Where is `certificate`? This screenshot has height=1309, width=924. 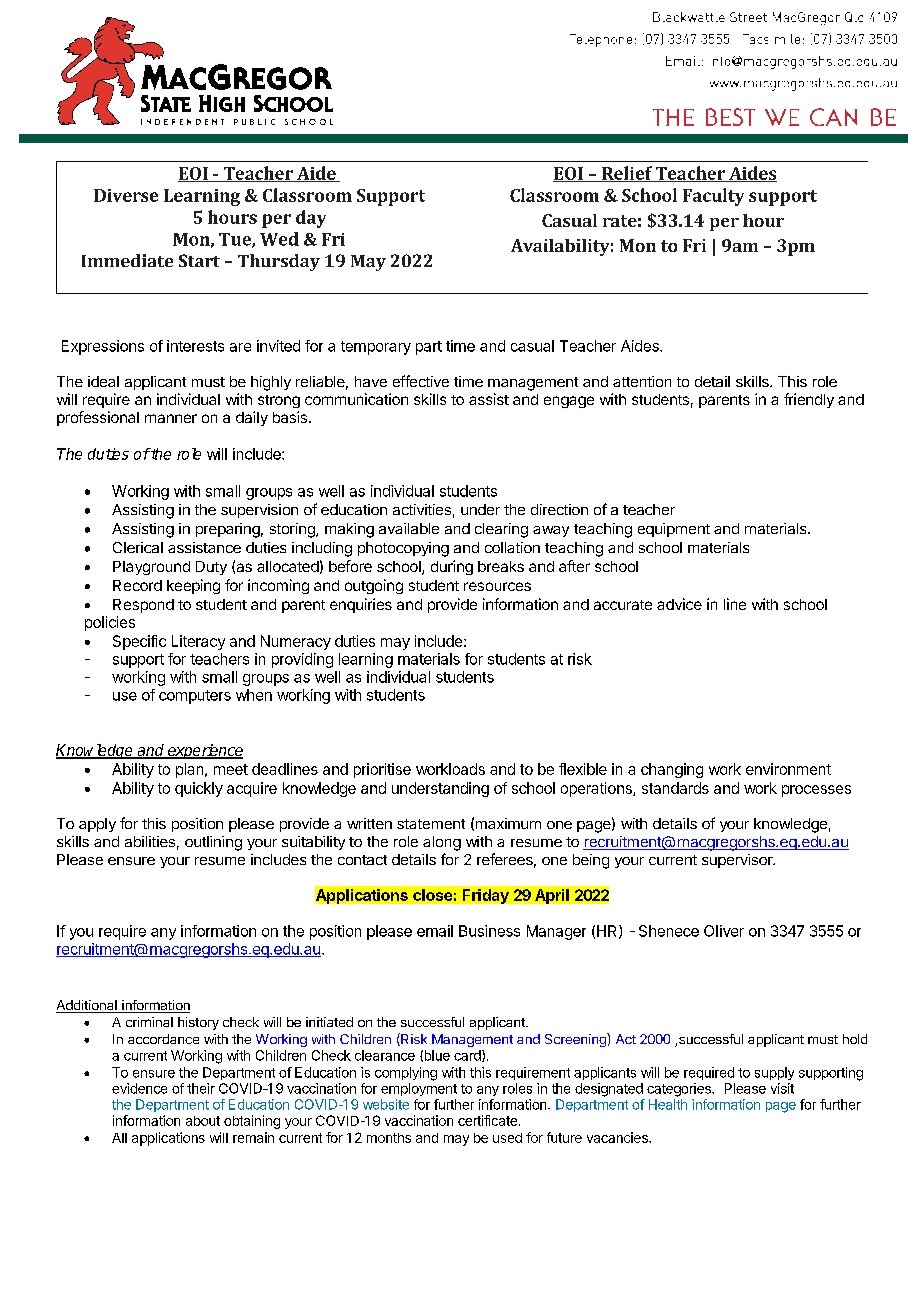 certificate is located at coordinates (487, 1120).
